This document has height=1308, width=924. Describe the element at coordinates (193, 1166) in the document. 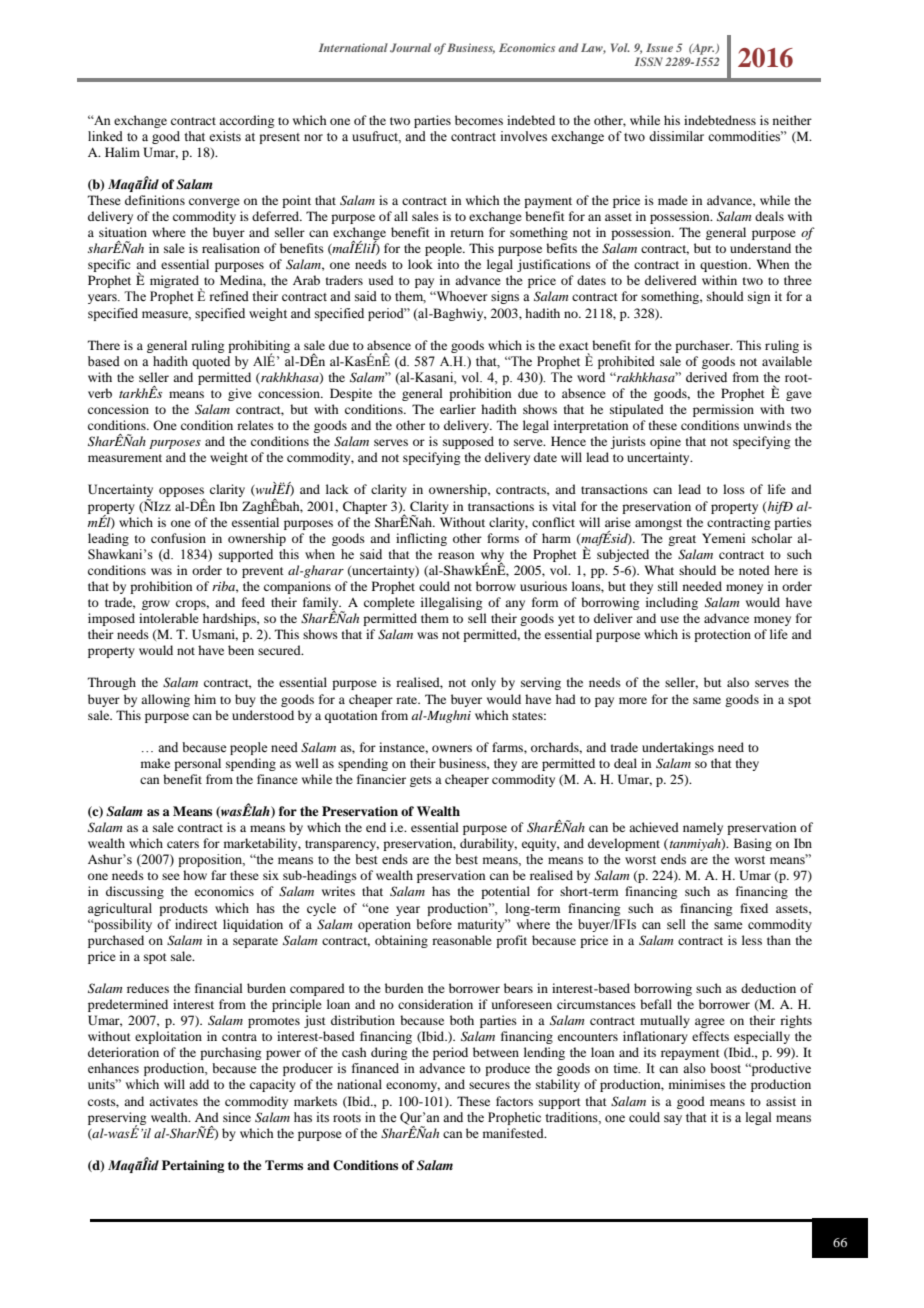

I see `Pertaining` at that location.
